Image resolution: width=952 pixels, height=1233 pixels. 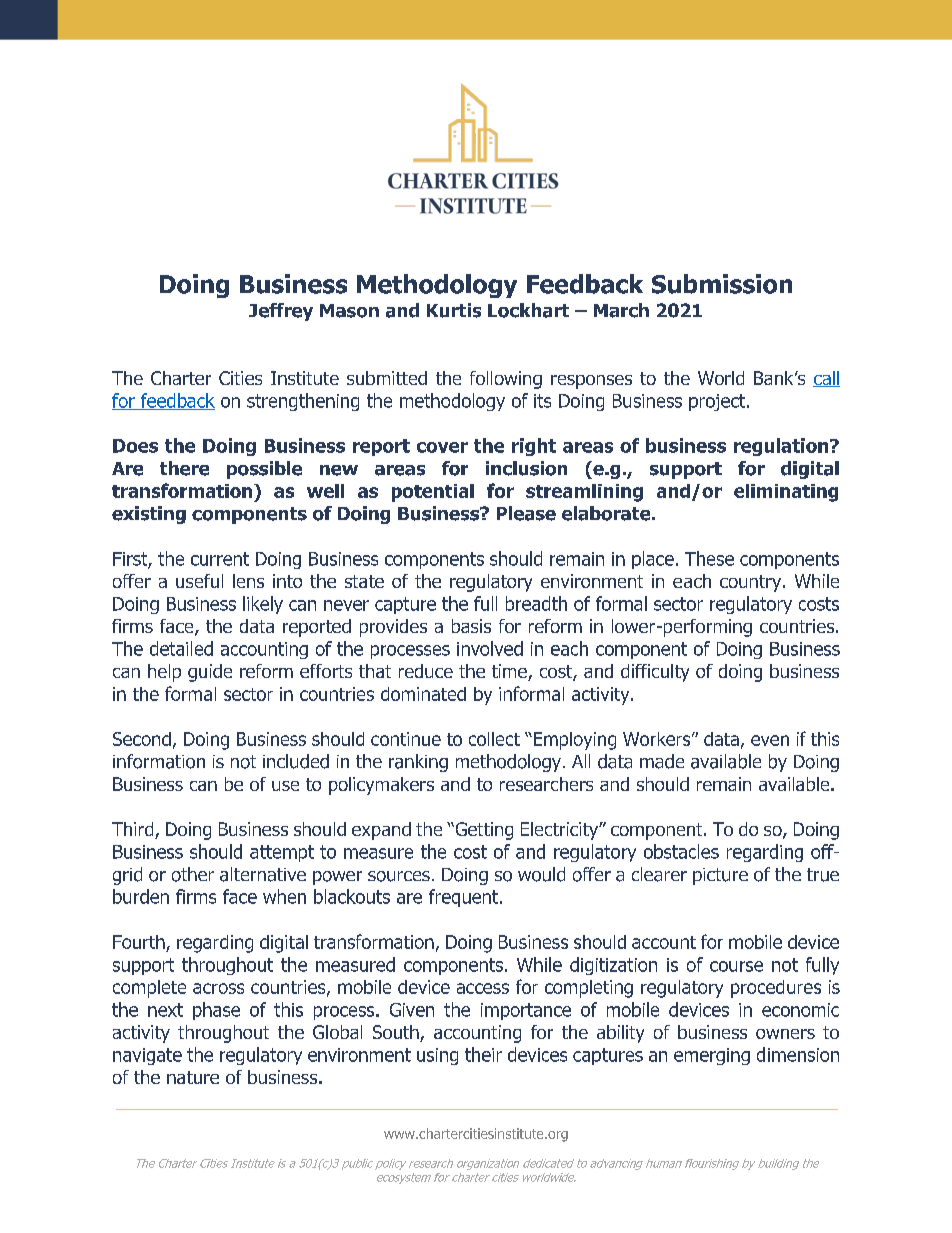 What do you see at coordinates (526, 513) in the screenshot?
I see `Please` at bounding box center [526, 513].
